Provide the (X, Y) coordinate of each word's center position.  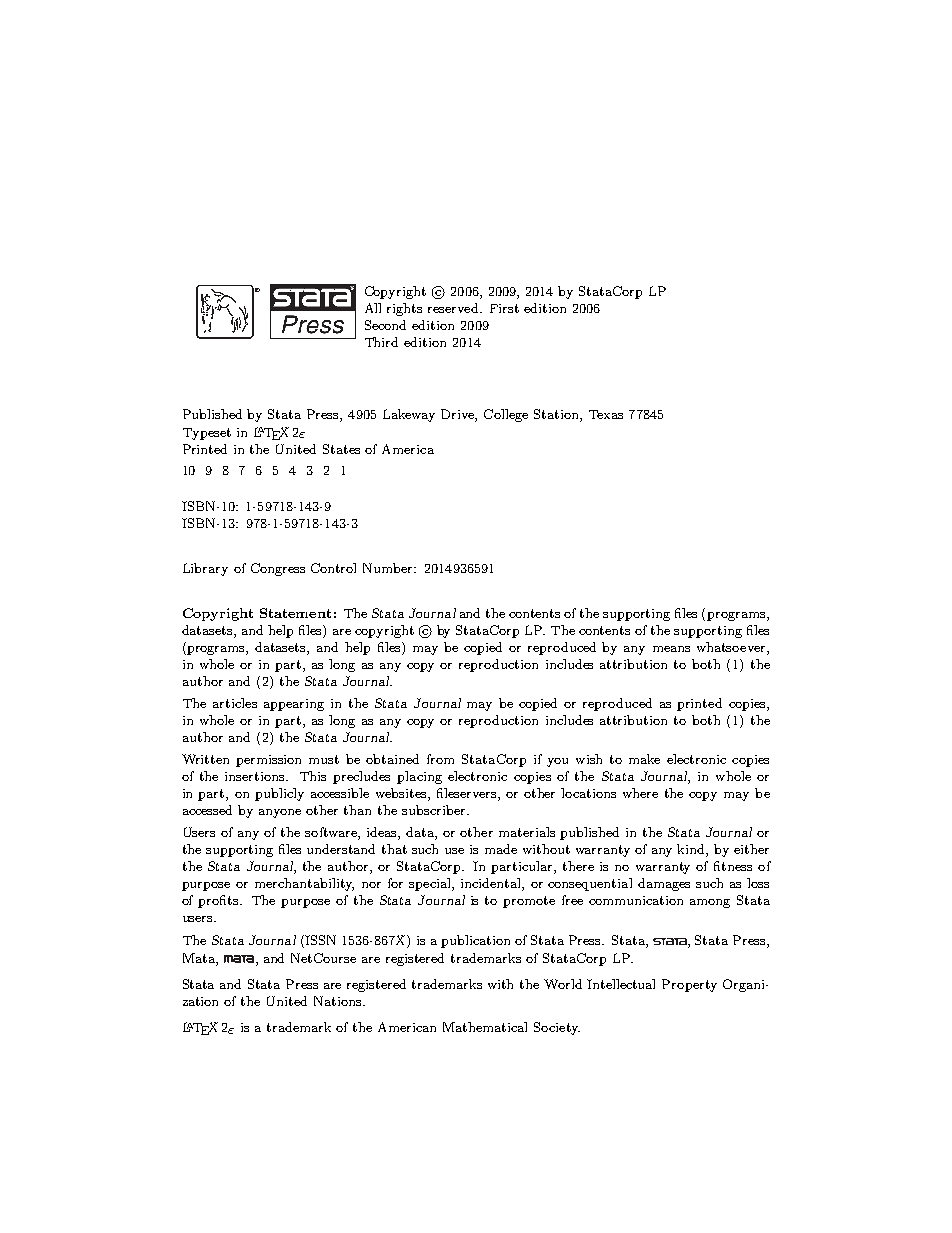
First (504, 308)
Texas (606, 414)
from (440, 759)
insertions (256, 776)
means (671, 649)
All (373, 308)
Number (389, 568)
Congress (278, 569)
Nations (339, 1001)
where (640, 793)
